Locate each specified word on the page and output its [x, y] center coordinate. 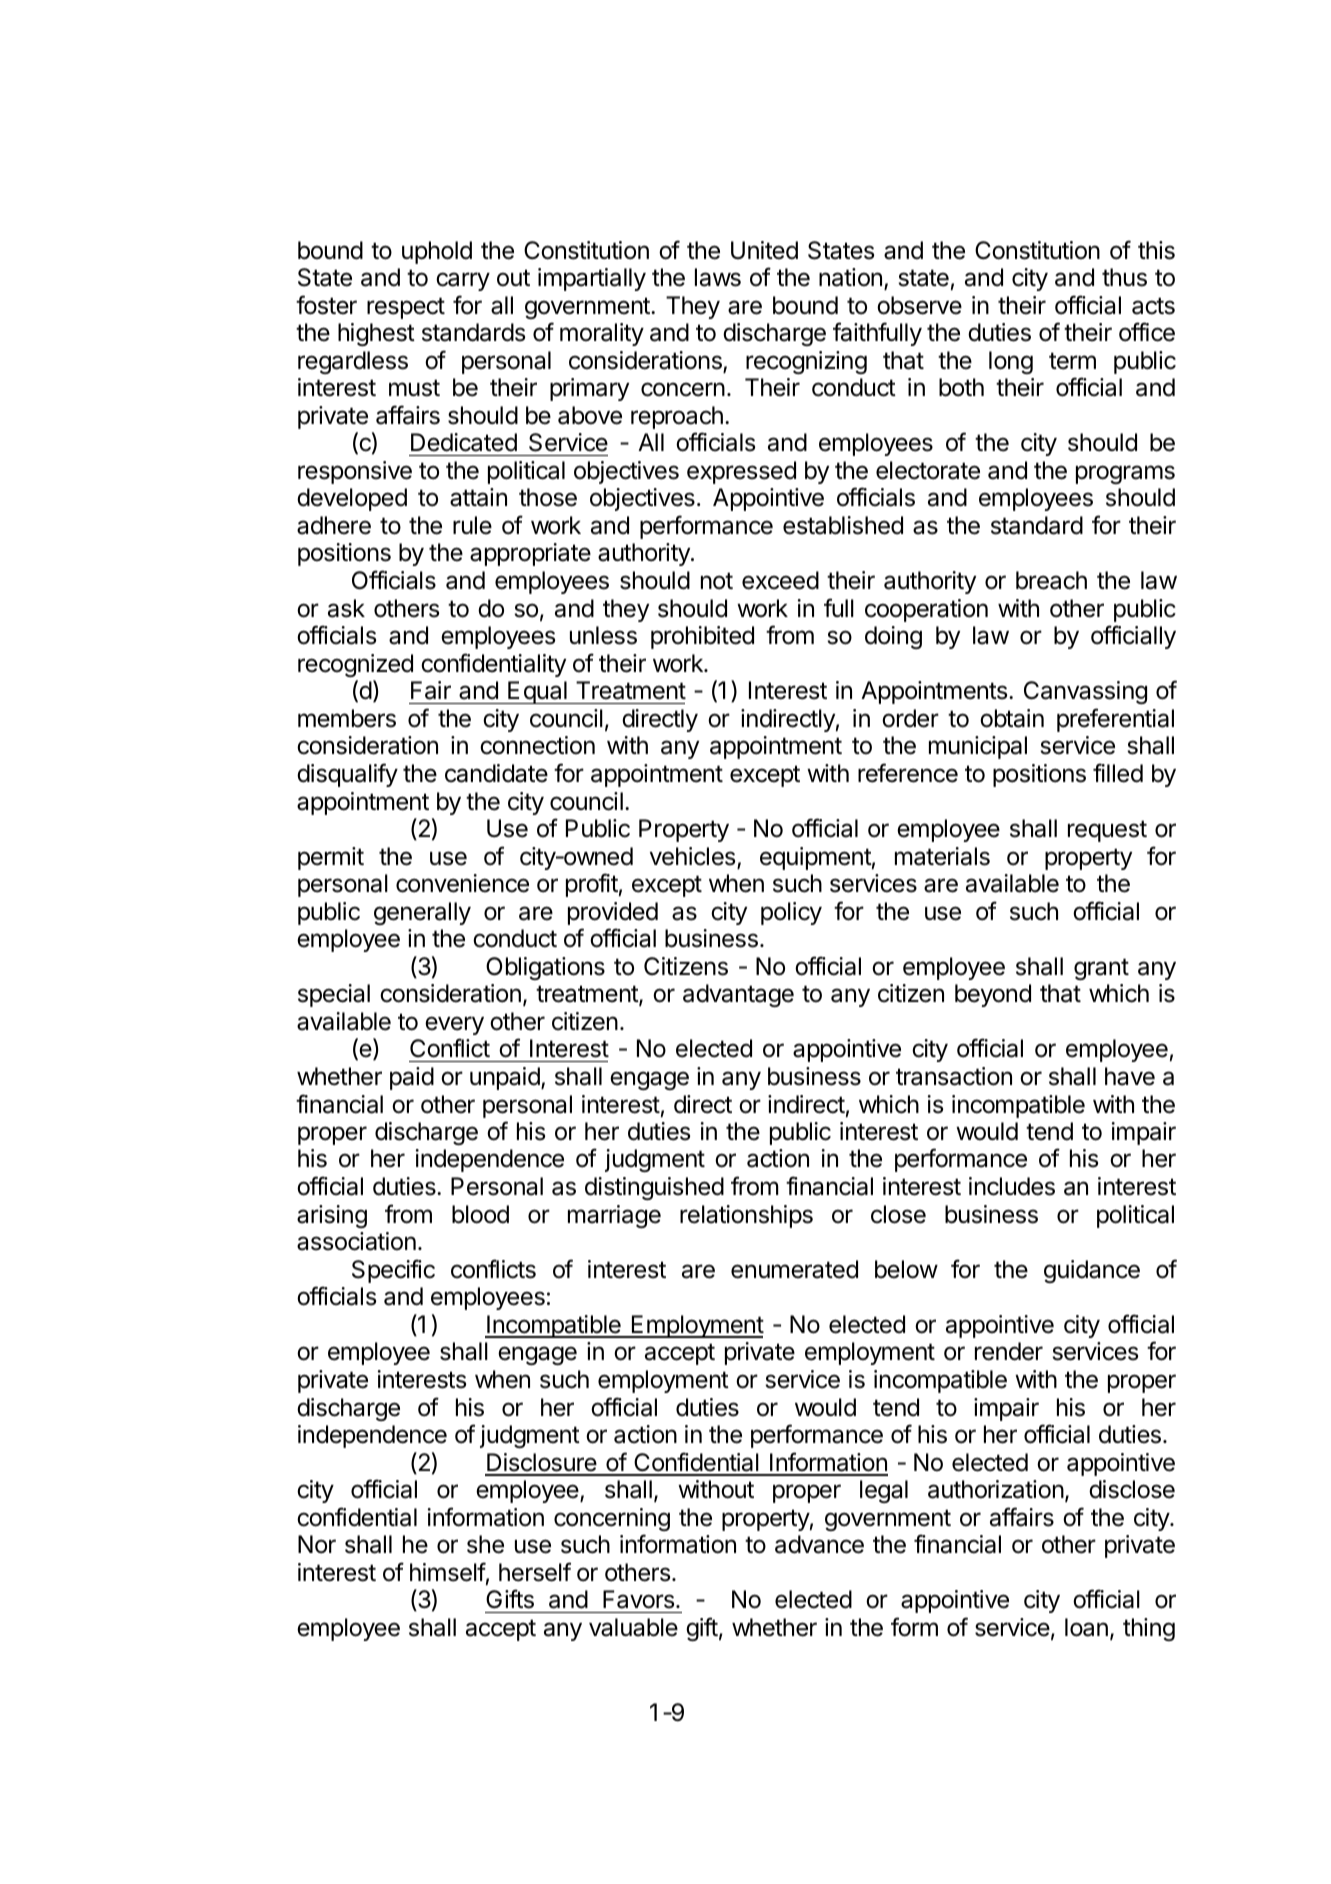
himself [448, 1572]
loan [1086, 1627]
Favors [640, 1599]
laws [718, 277]
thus [1124, 277]
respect [406, 308]
